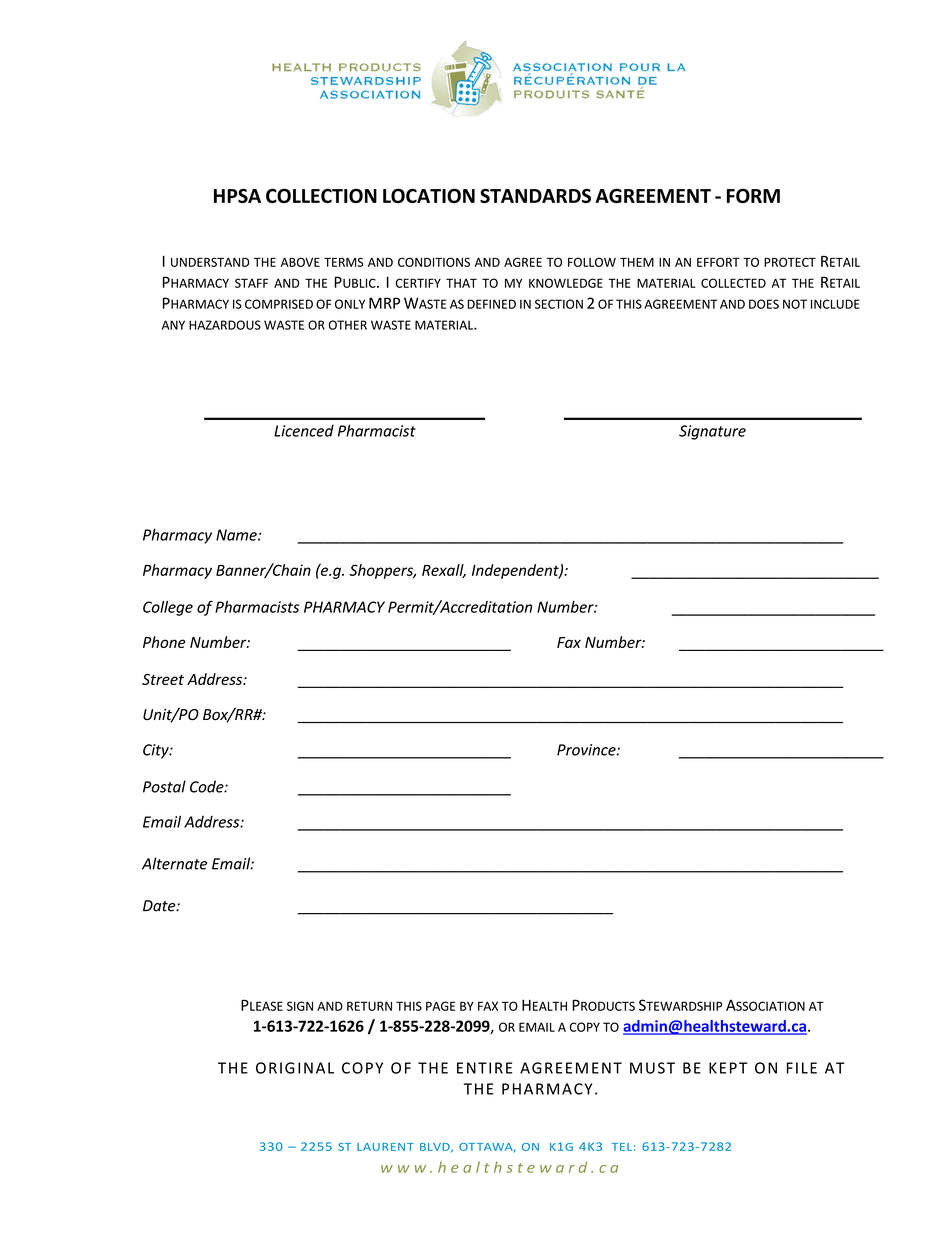  Describe the element at coordinates (174, 863) in the image. I see `Alternate` at that location.
